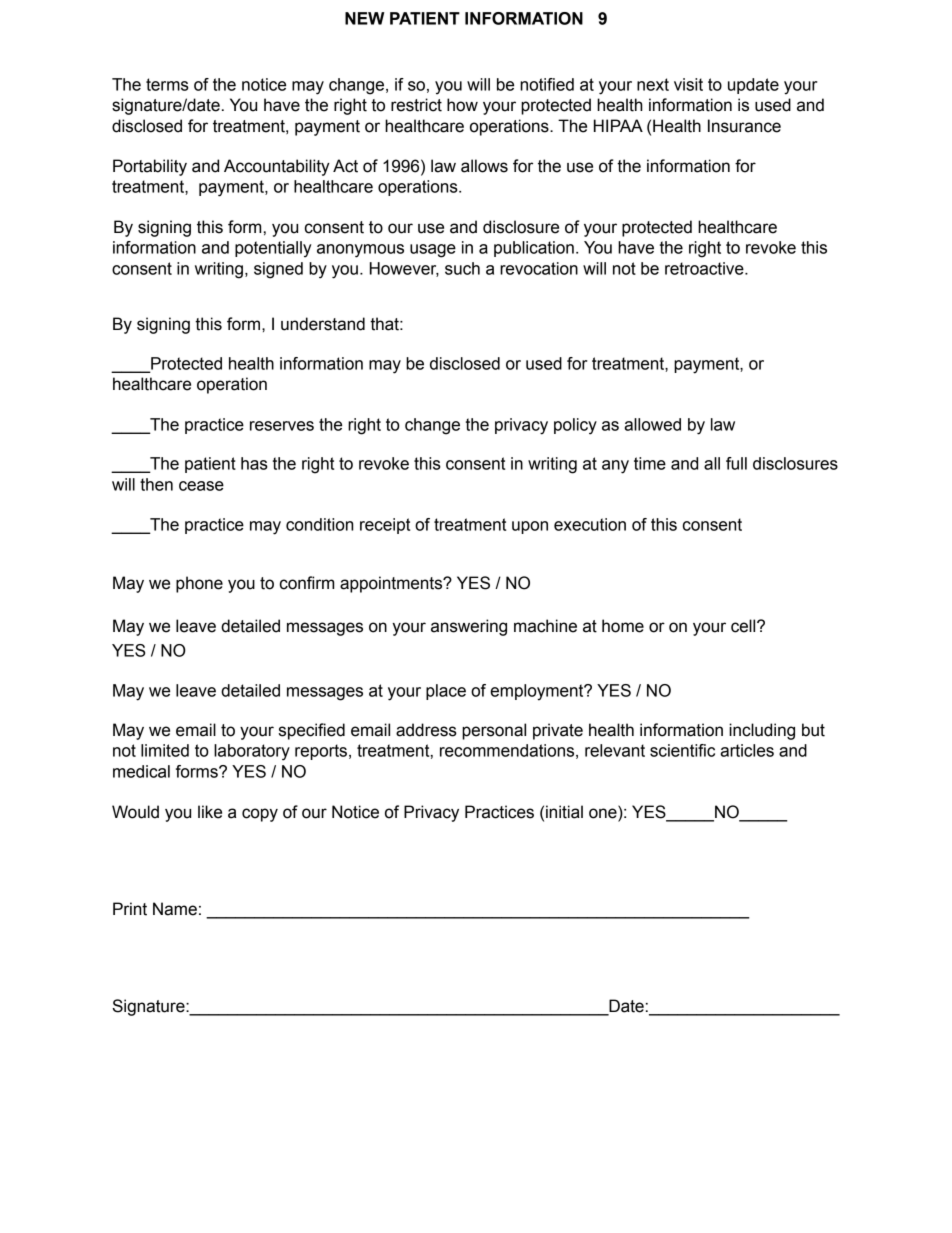 This page has height=1233, width=952. Describe the element at coordinates (469, 627) in the page. I see `answering` at that location.
